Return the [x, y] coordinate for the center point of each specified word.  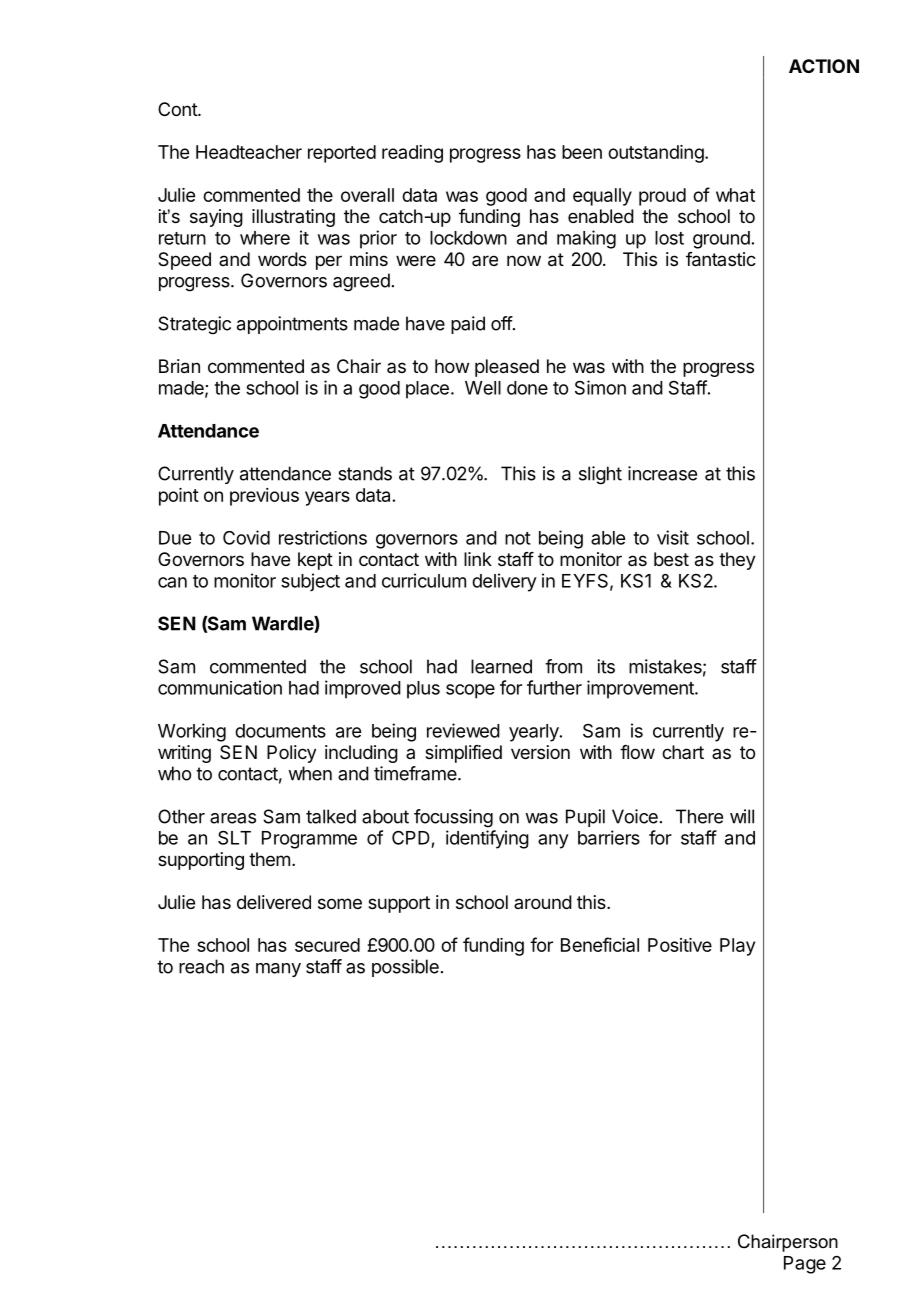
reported [342, 154]
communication [220, 687]
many [278, 970]
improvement [641, 689]
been [582, 152]
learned [501, 666]
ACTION [824, 66]
